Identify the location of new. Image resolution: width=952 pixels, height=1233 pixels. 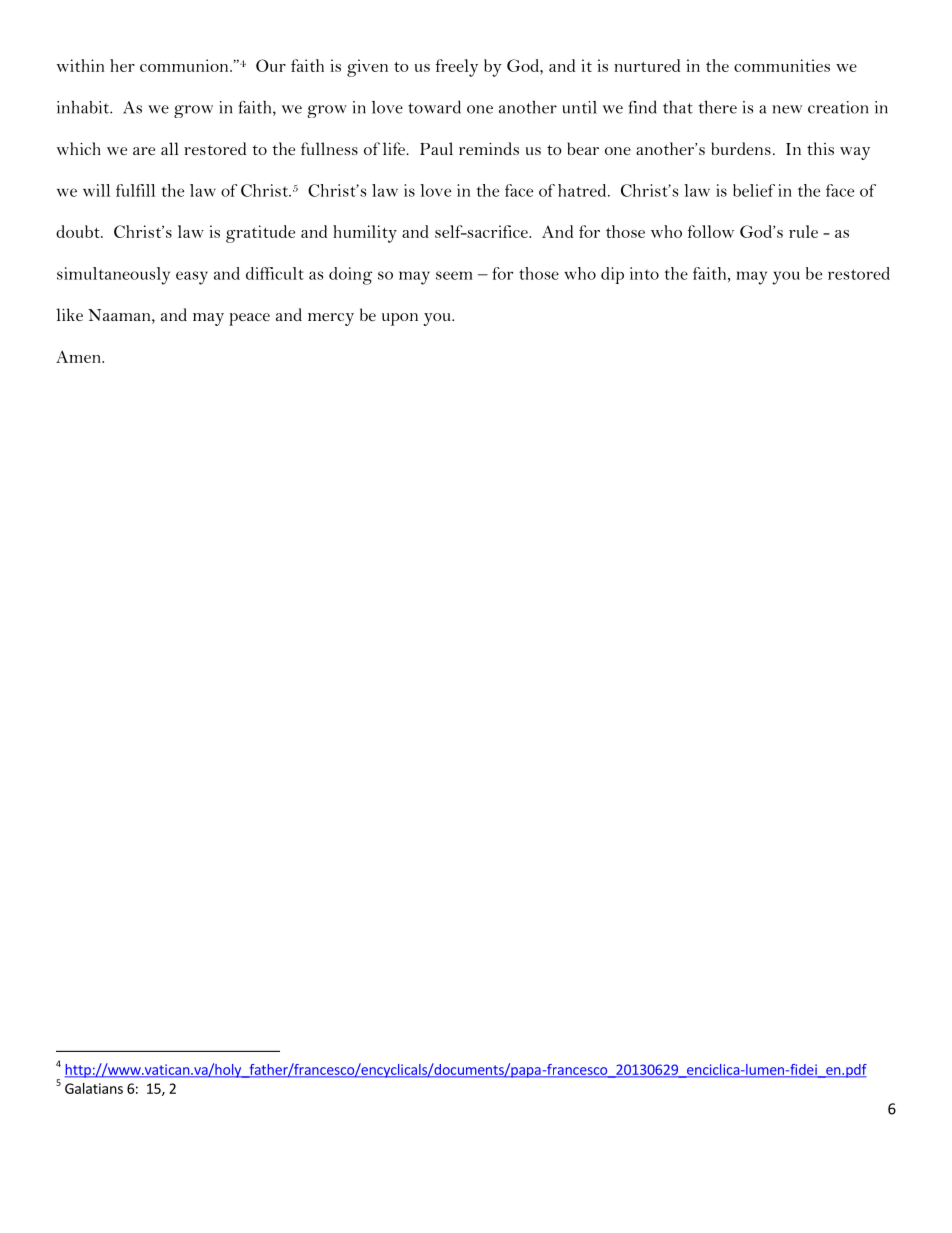
(787, 109).
